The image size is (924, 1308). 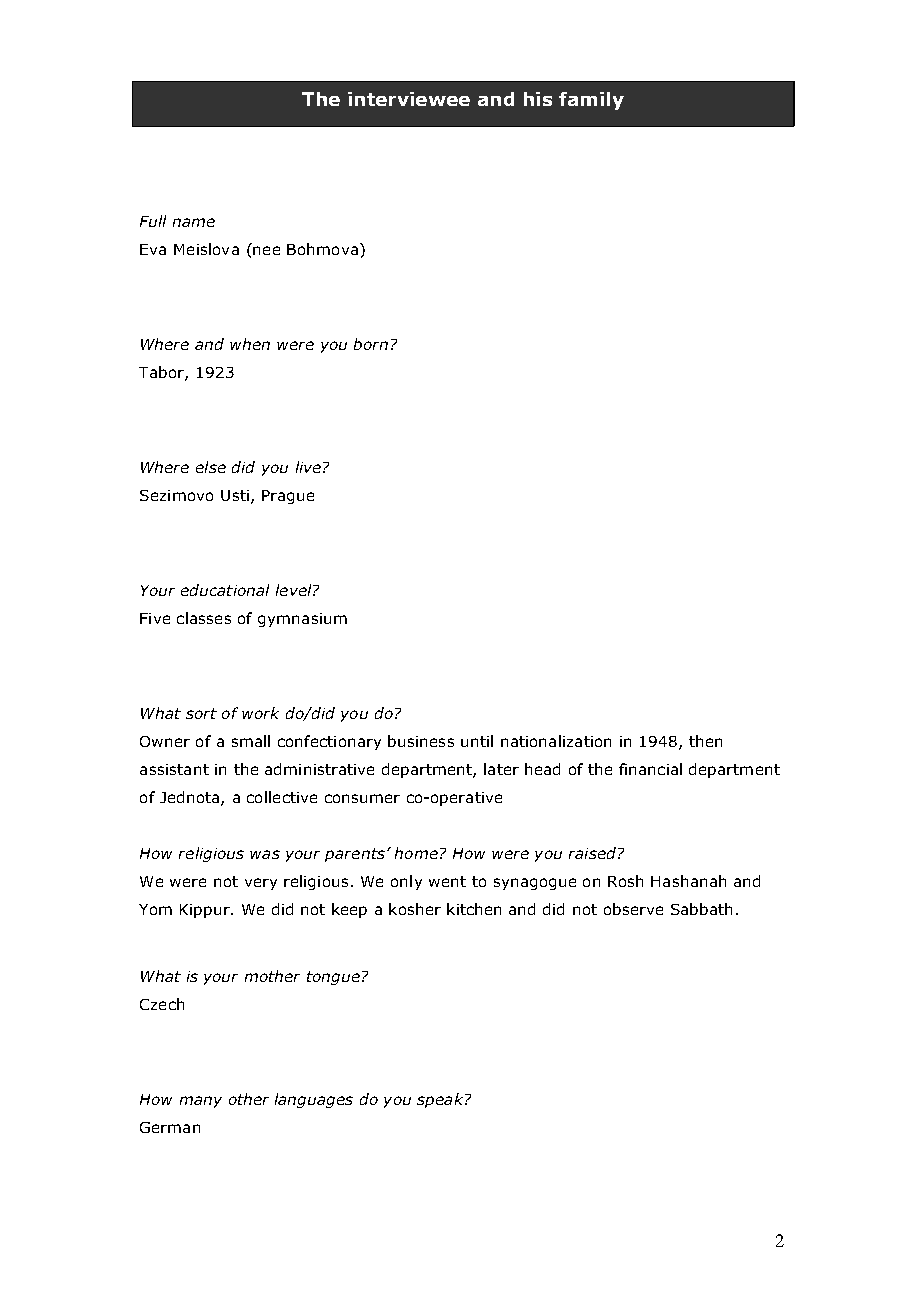 I want to click on observe, so click(x=633, y=909).
